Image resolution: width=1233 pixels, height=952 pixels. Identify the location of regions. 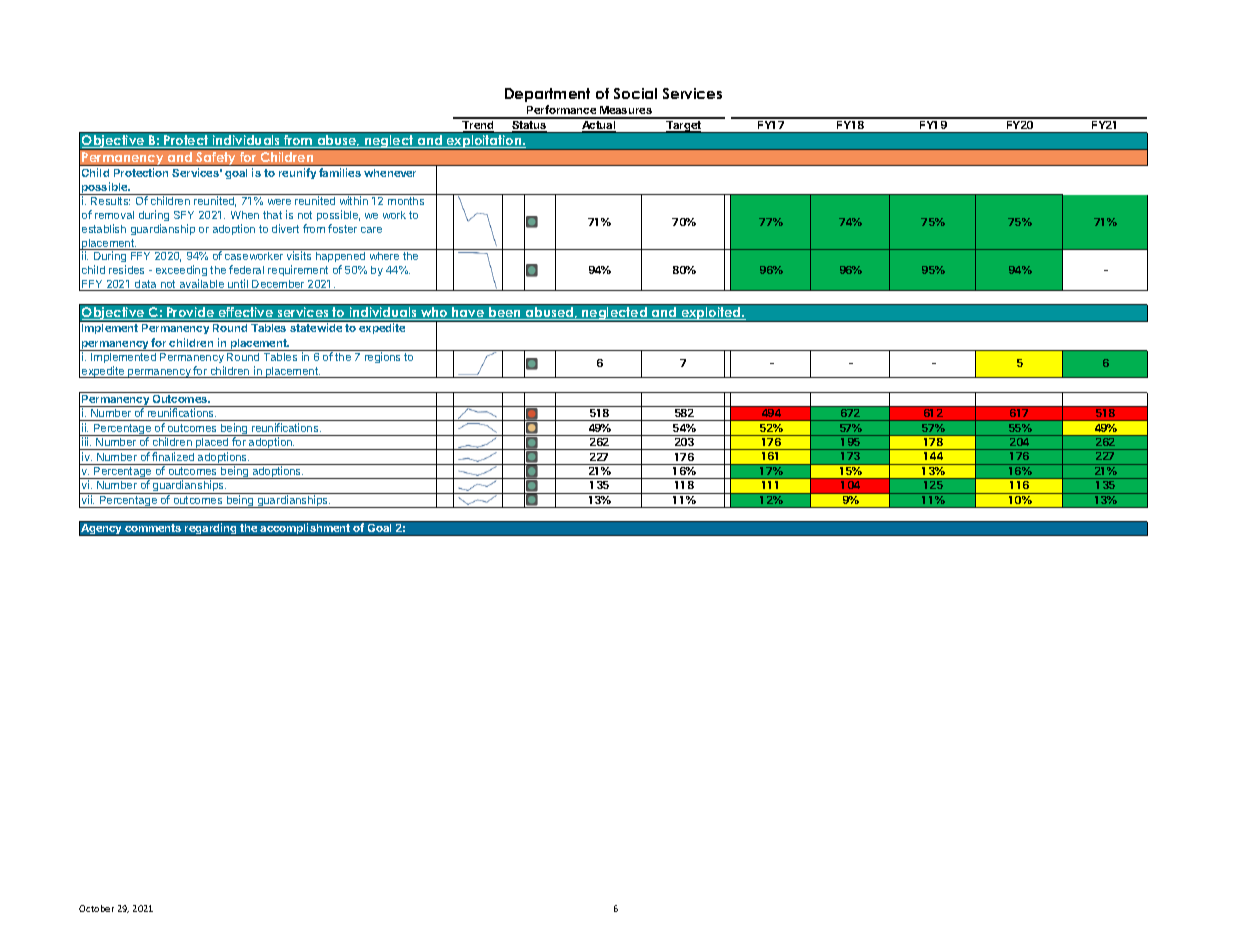
(382, 357).
